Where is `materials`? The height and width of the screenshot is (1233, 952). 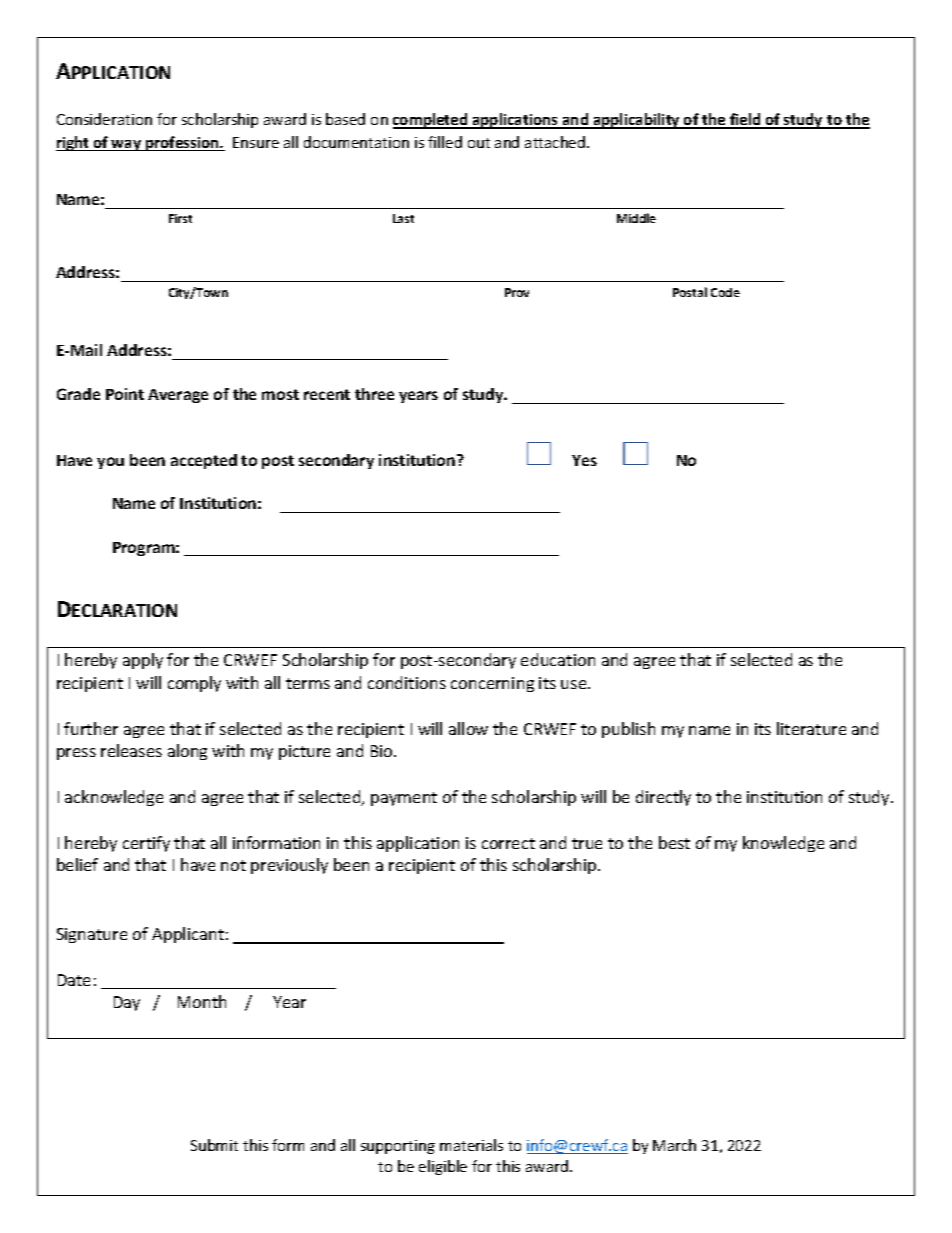
materials is located at coordinates (471, 1145).
